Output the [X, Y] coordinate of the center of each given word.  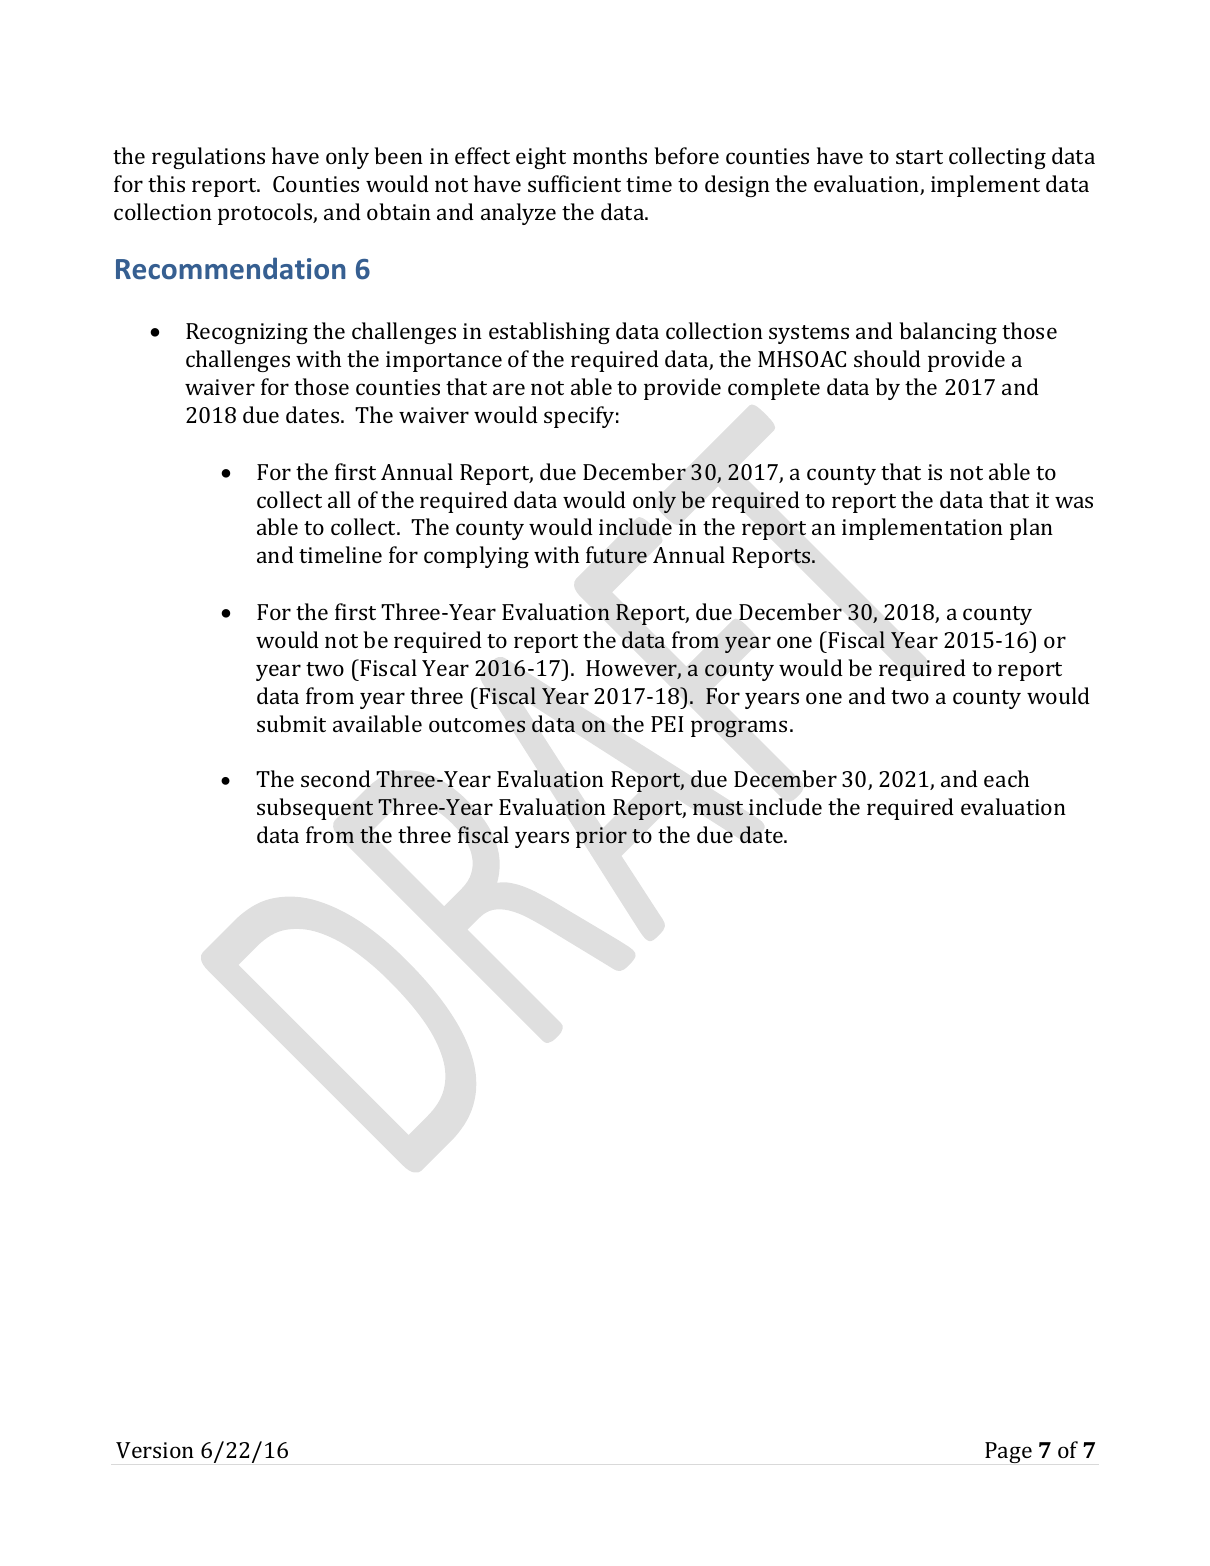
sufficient [574, 183]
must [718, 808]
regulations [208, 158]
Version [155, 1450]
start [919, 157]
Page [1008, 1452]
